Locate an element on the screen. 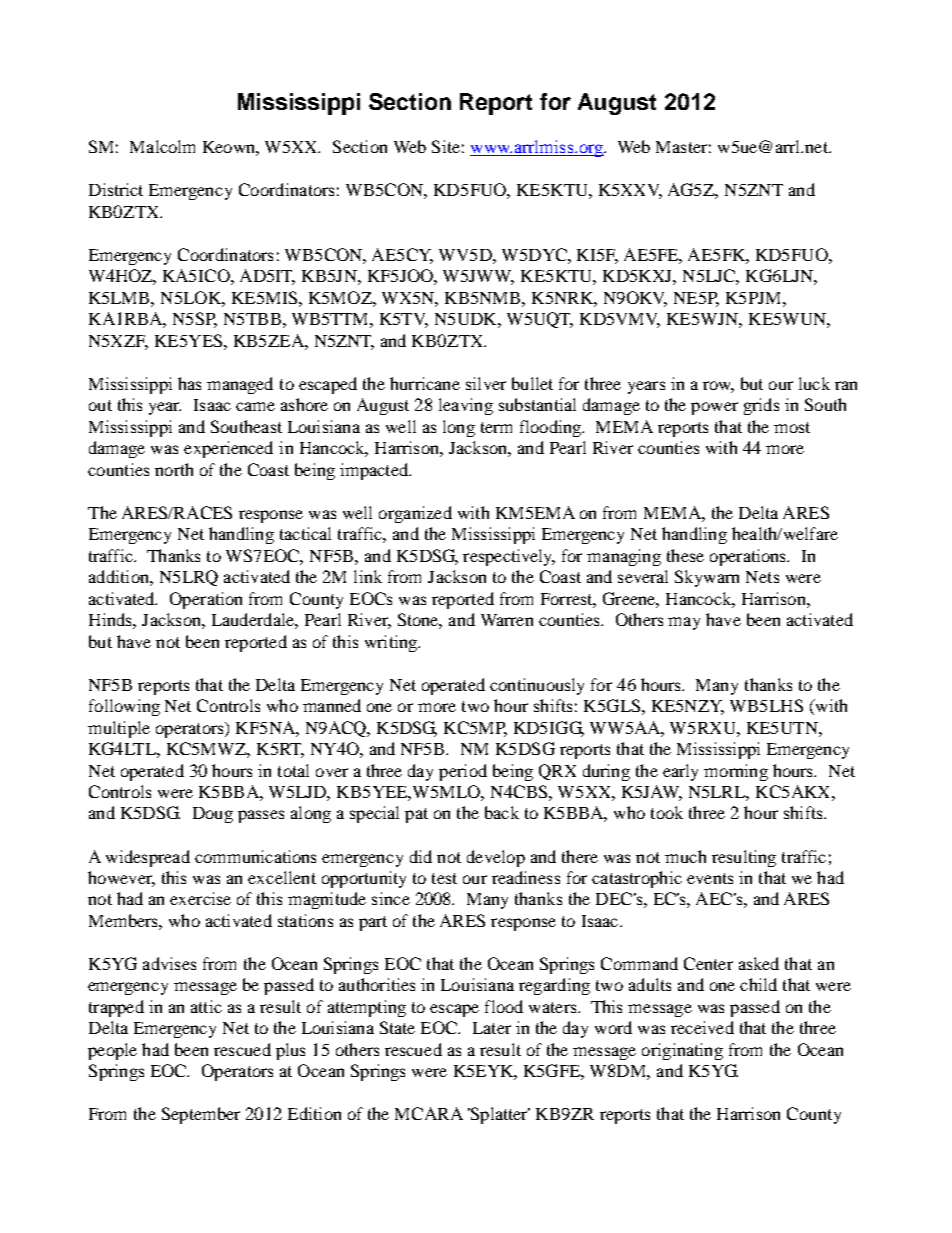  Malcolm is located at coordinates (162, 146).
